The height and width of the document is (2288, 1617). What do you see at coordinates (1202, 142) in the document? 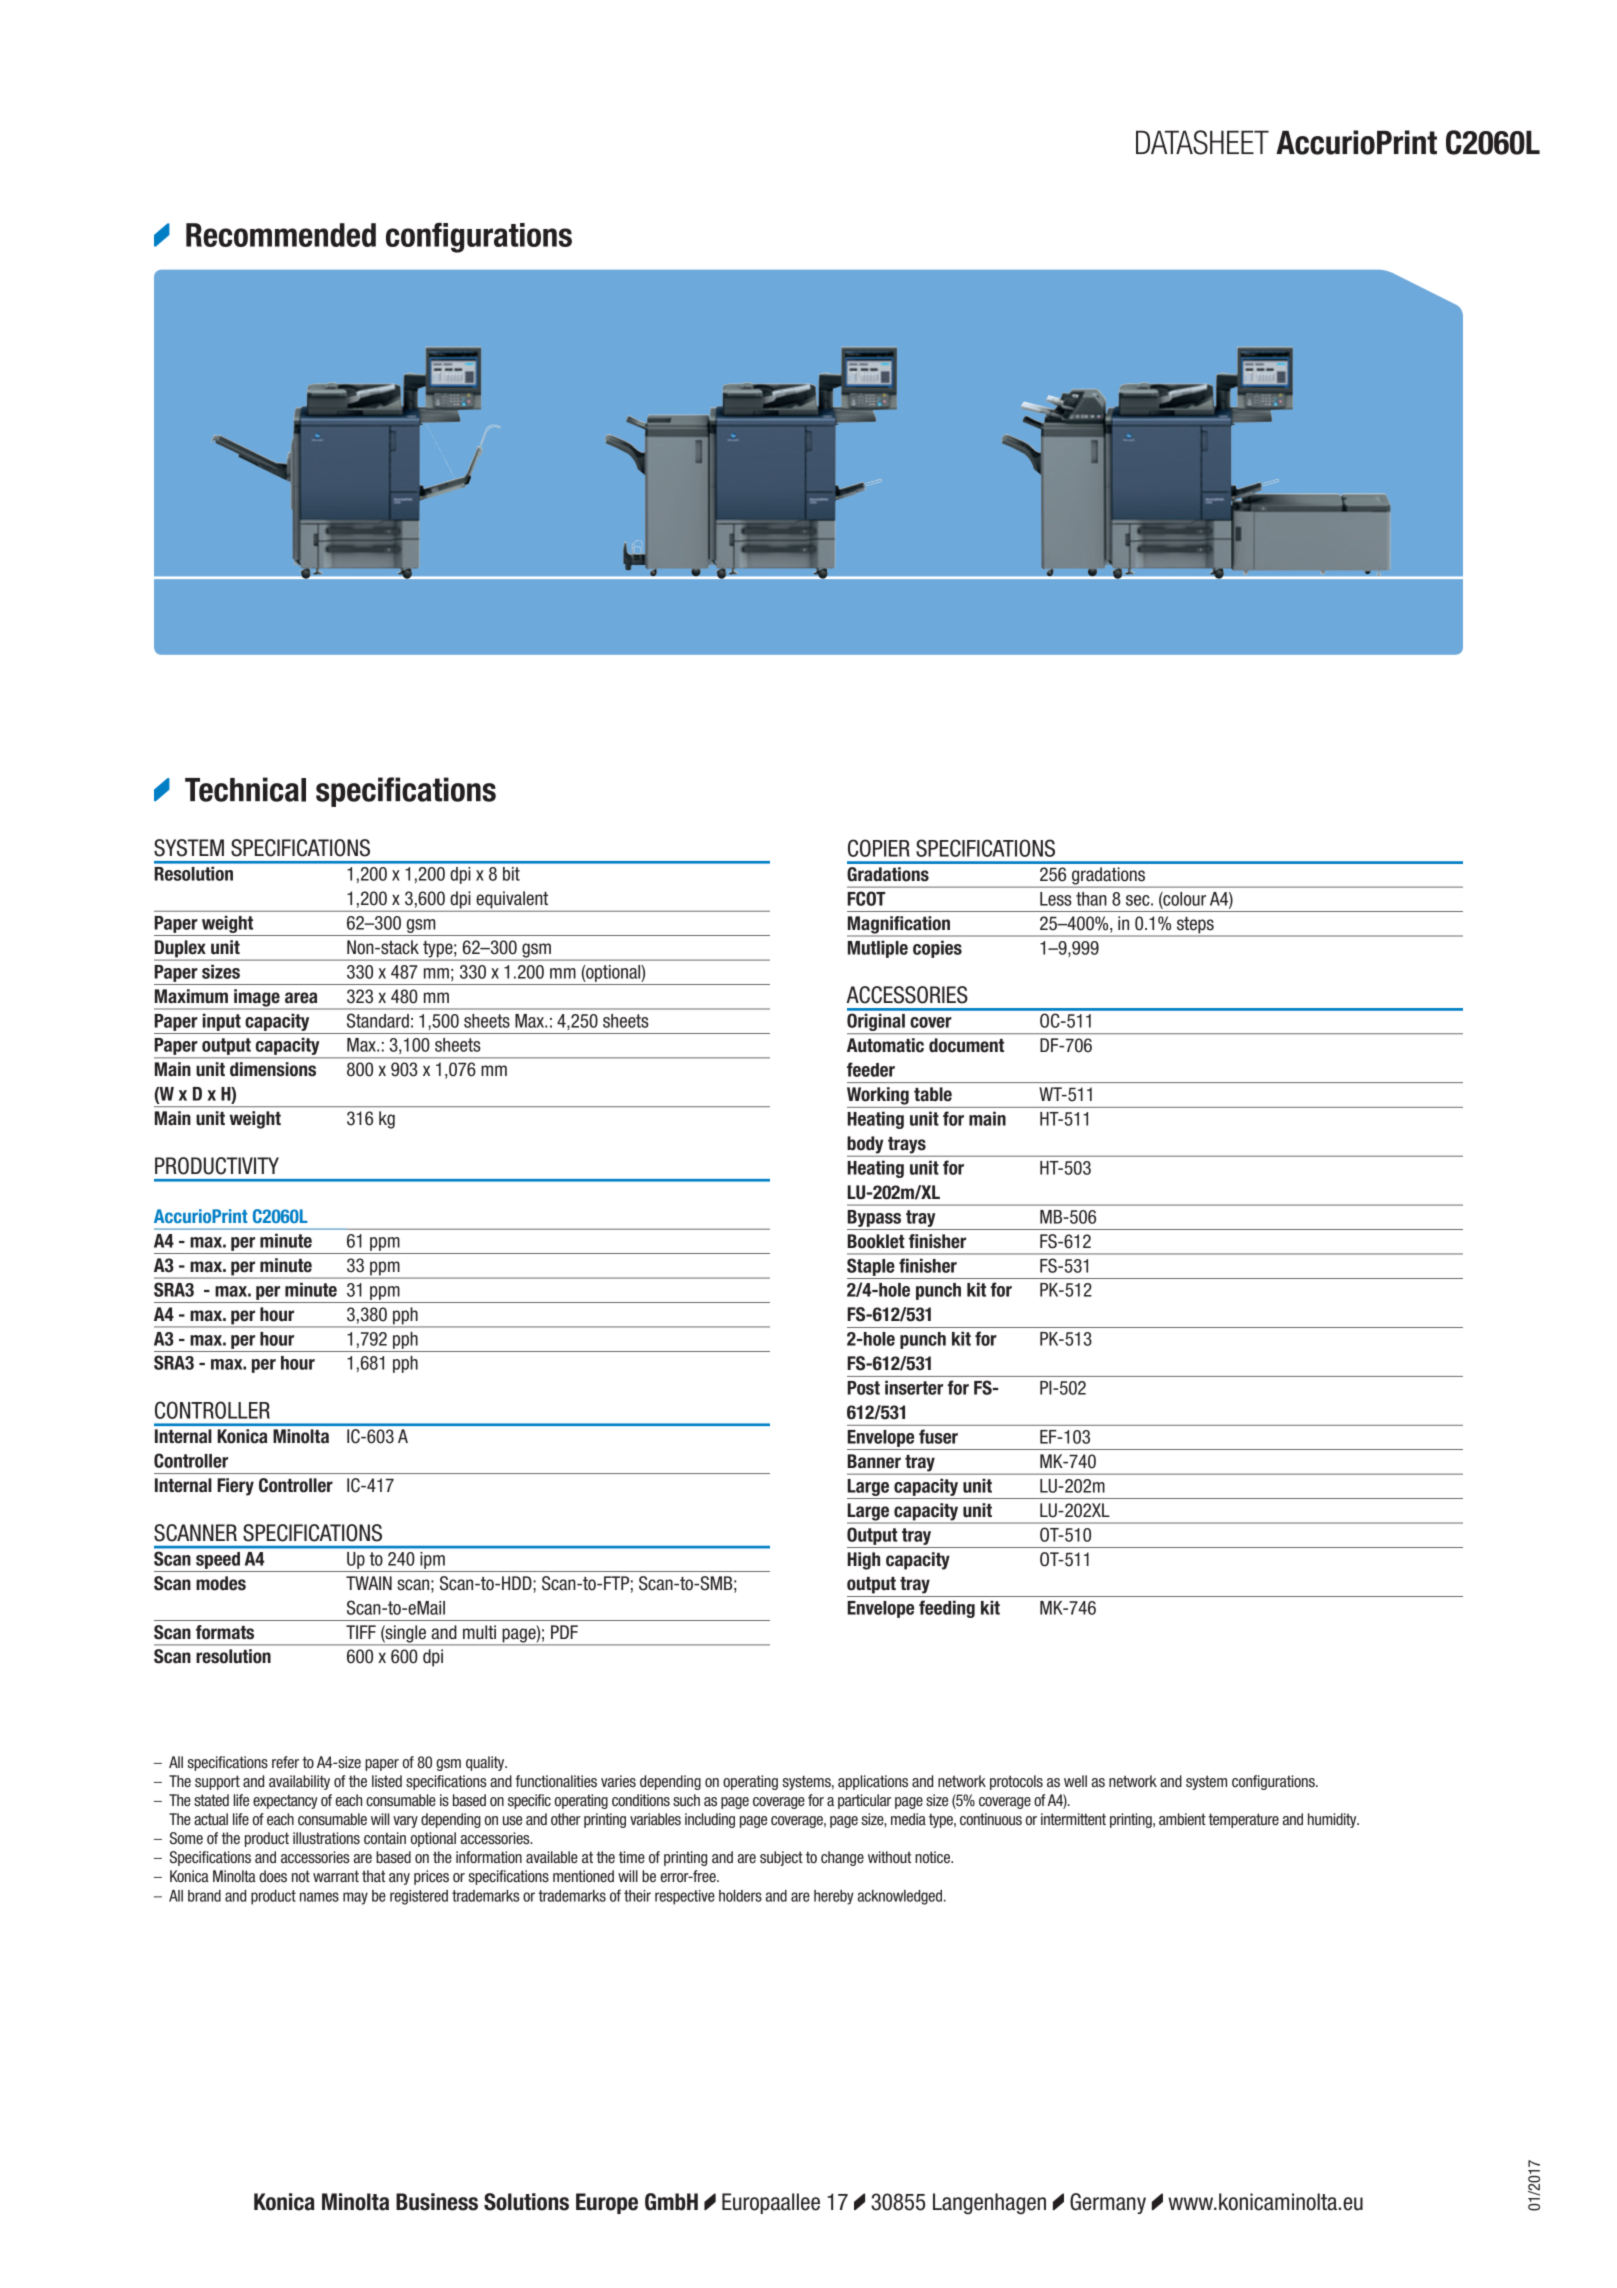
I see `DATASHEET` at bounding box center [1202, 142].
